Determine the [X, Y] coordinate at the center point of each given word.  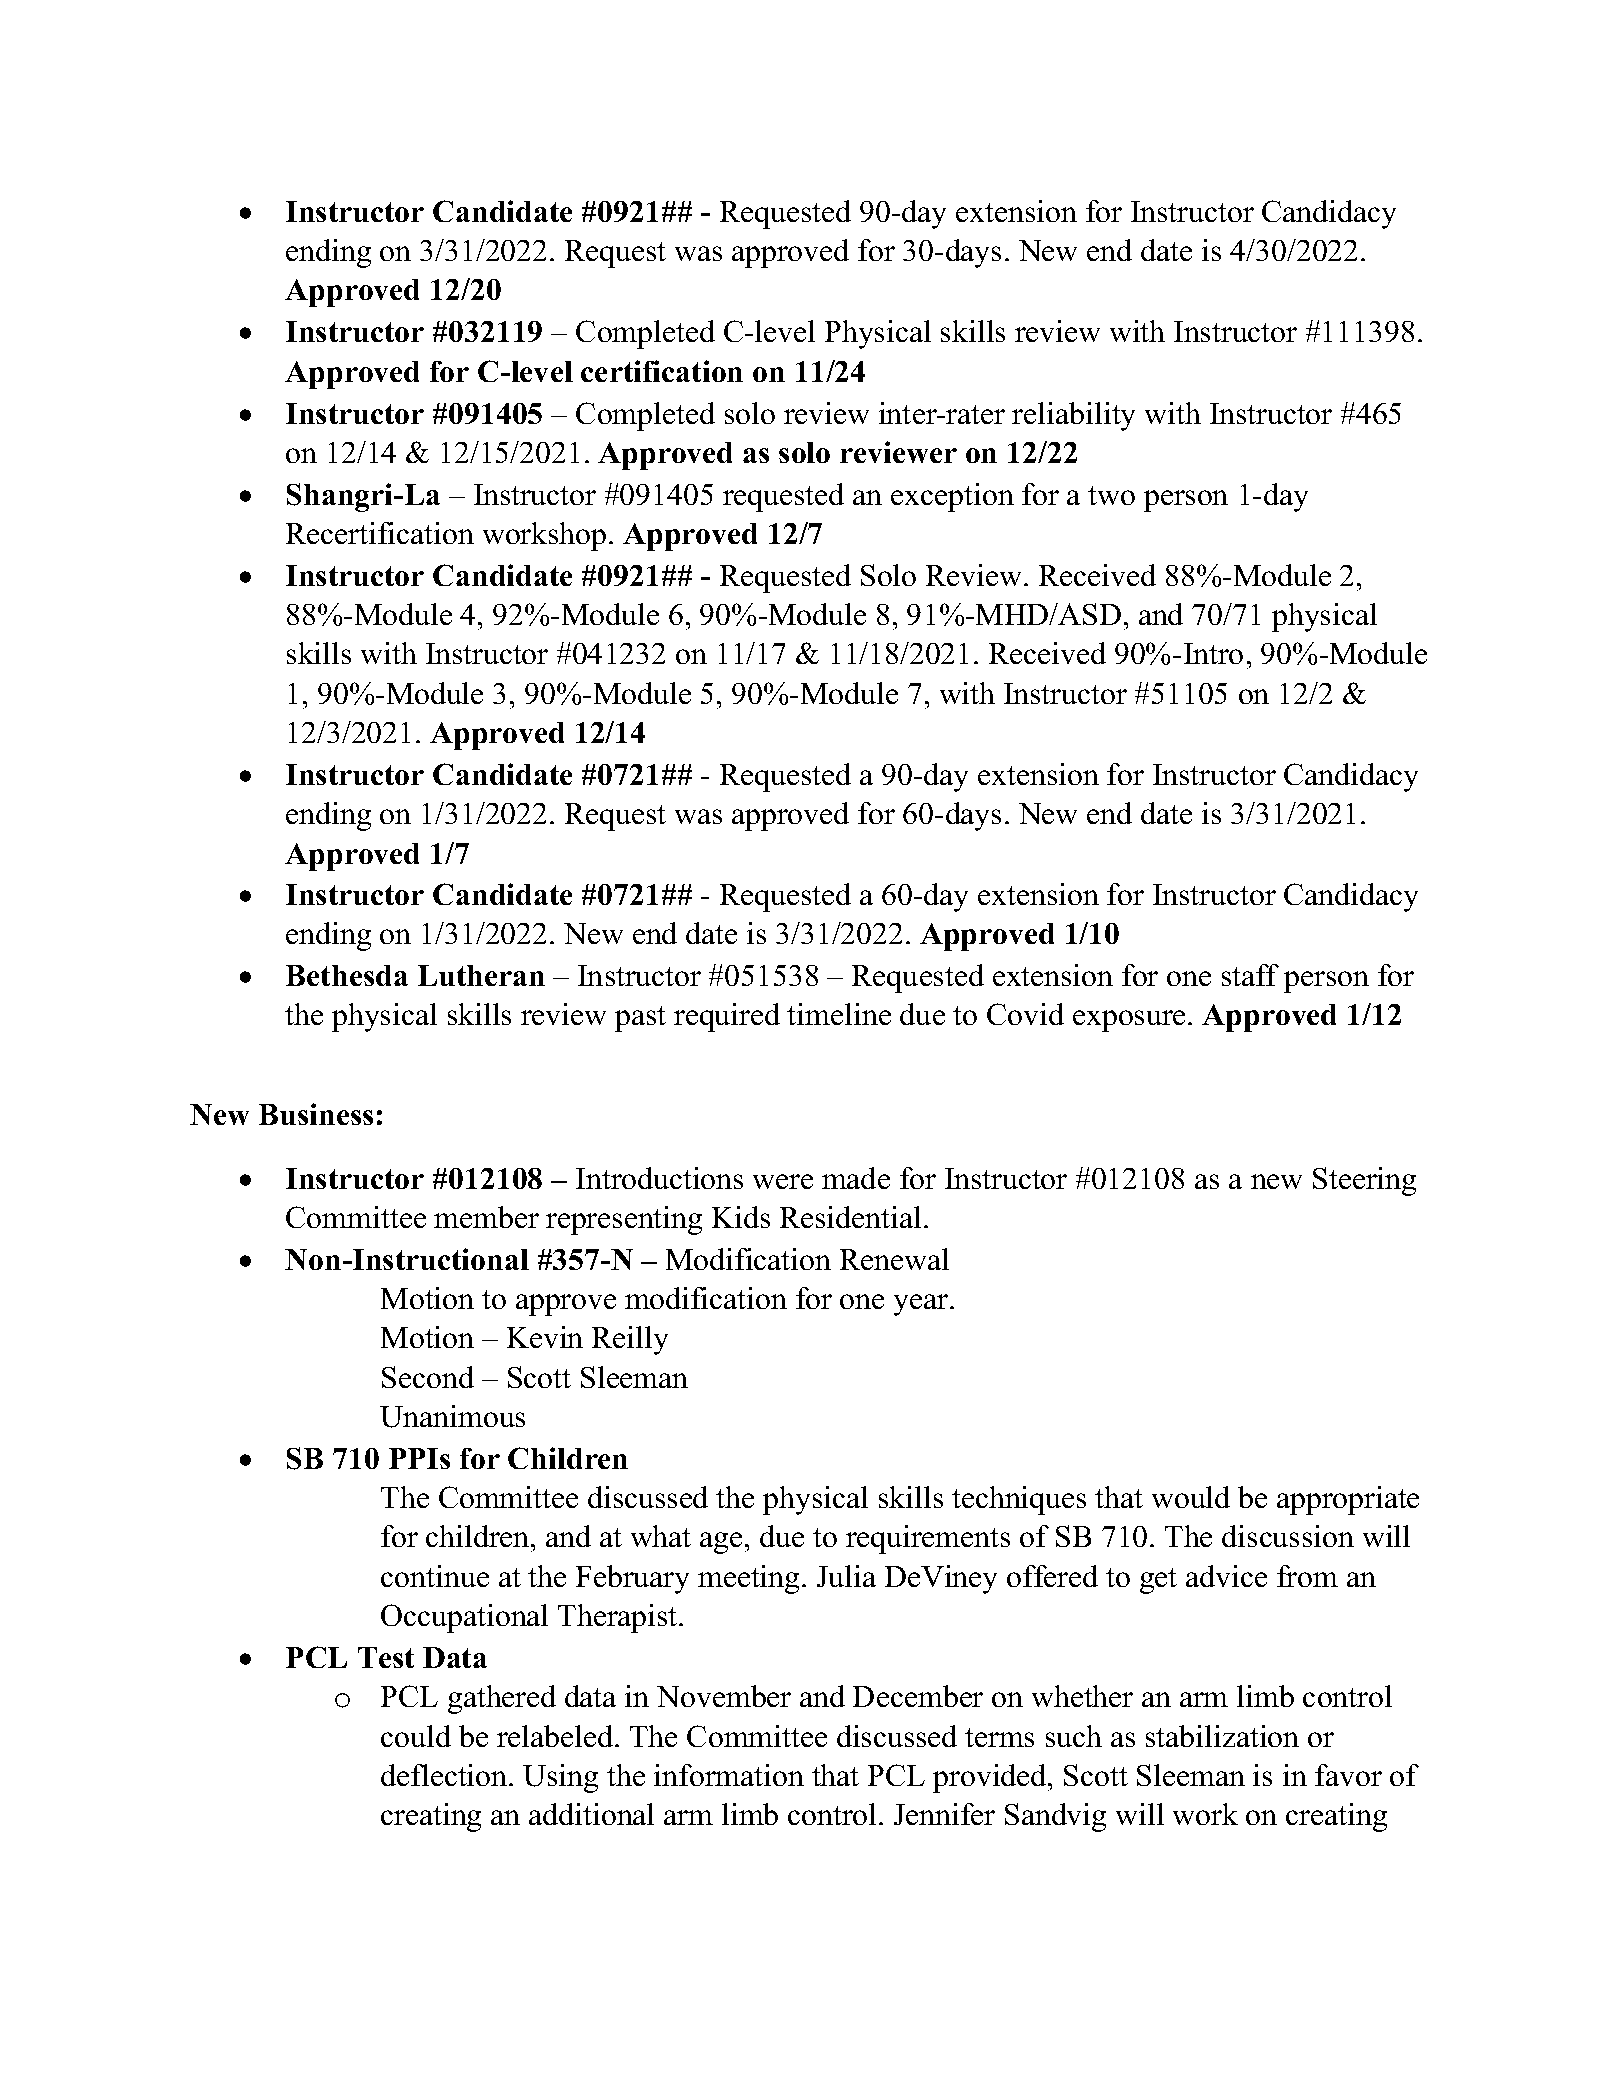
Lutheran [481, 975]
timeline [839, 1014]
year [922, 1305]
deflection [445, 1775]
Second [428, 1377]
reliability [1073, 416]
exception [952, 497]
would [1191, 1497]
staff [1250, 975]
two [1111, 495]
